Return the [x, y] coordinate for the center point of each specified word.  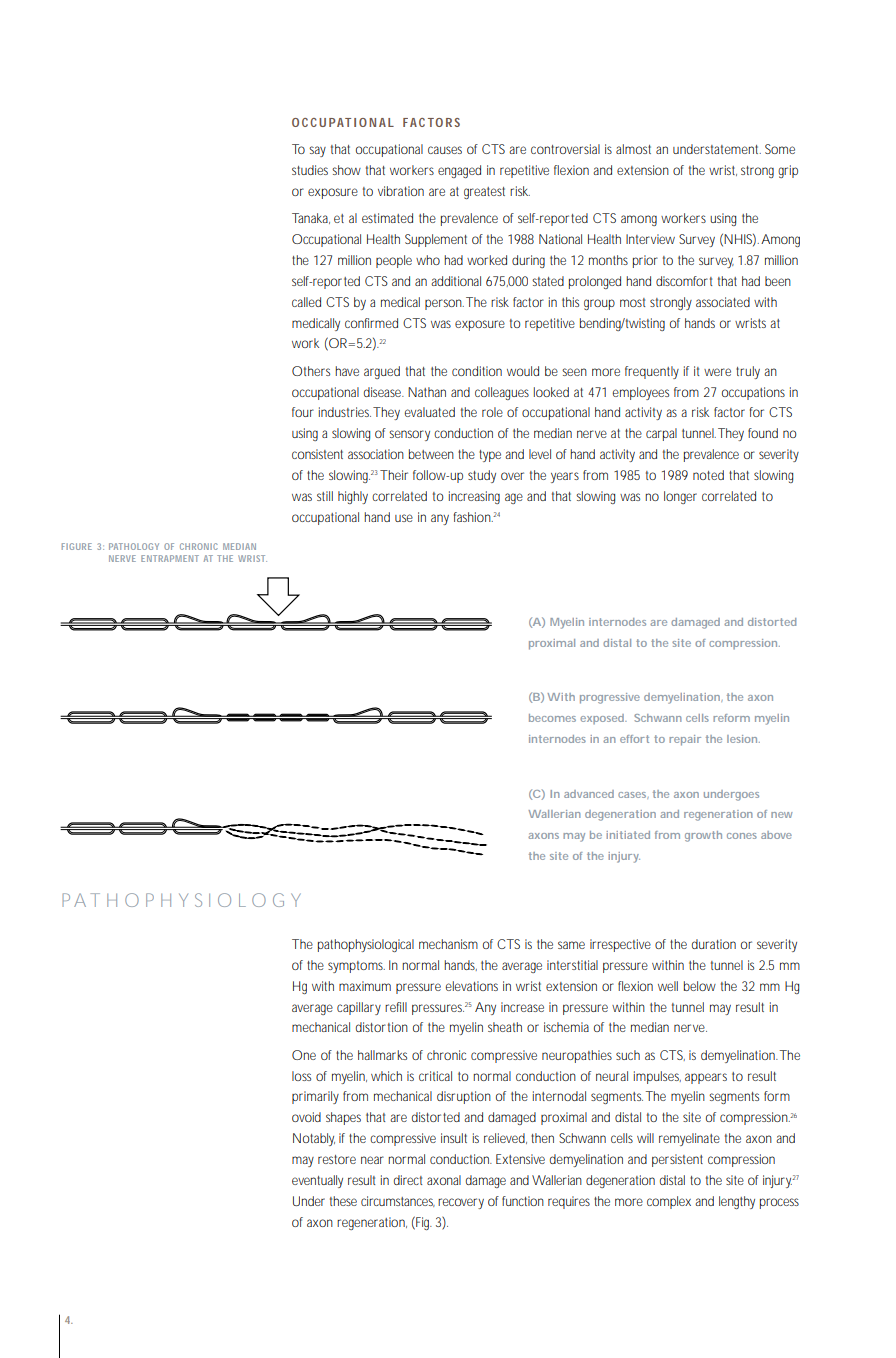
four [303, 412]
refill [396, 1007]
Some [780, 149]
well [668, 986]
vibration [401, 191]
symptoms [356, 967]
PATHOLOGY [134, 546]
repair [685, 740]
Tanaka [311, 218]
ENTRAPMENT [170, 558]
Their [394, 475]
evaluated [430, 412]
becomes [552, 718]
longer [680, 497]
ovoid [306, 1117]
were [717, 372]
